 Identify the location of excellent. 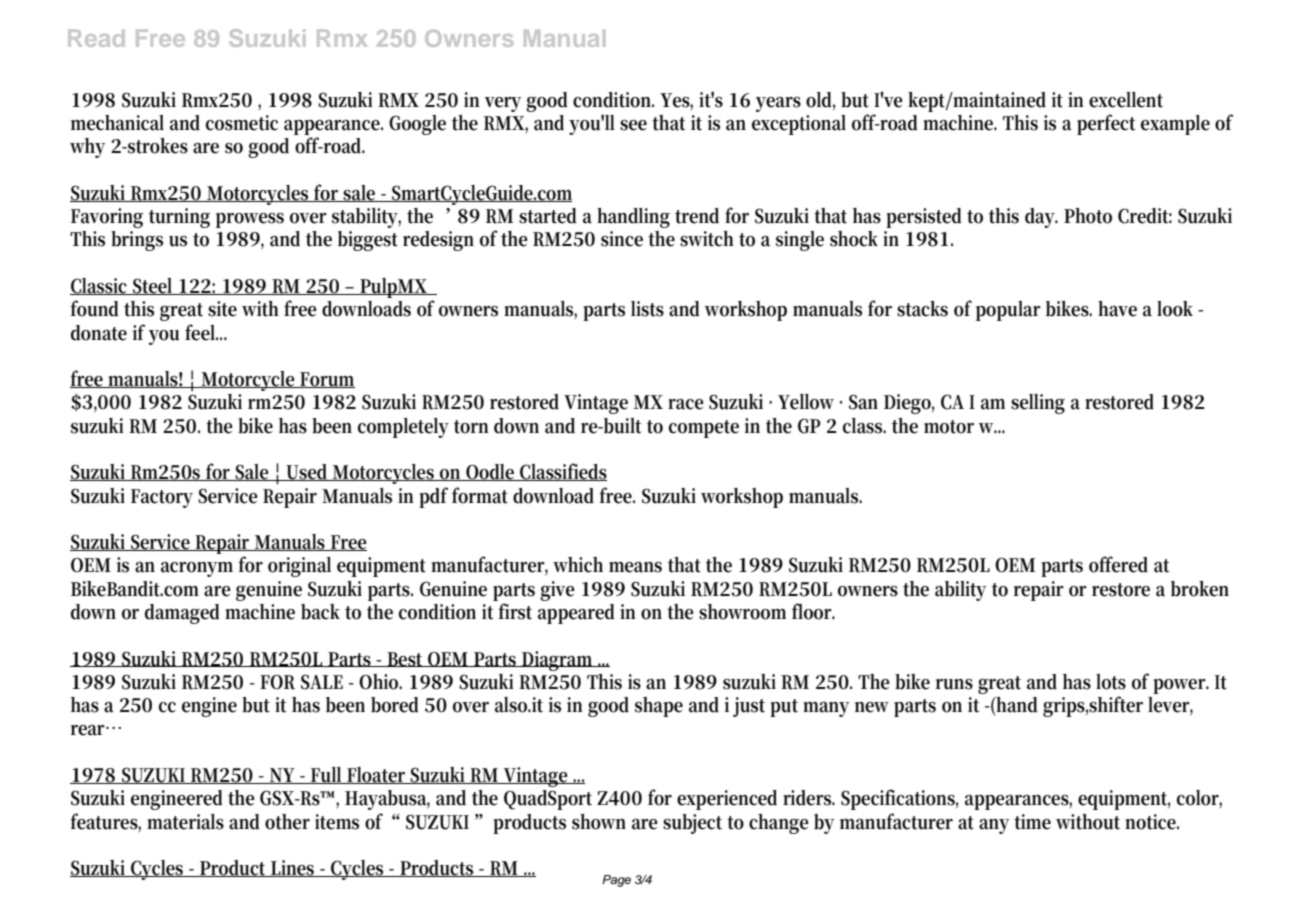
(1126, 100).
